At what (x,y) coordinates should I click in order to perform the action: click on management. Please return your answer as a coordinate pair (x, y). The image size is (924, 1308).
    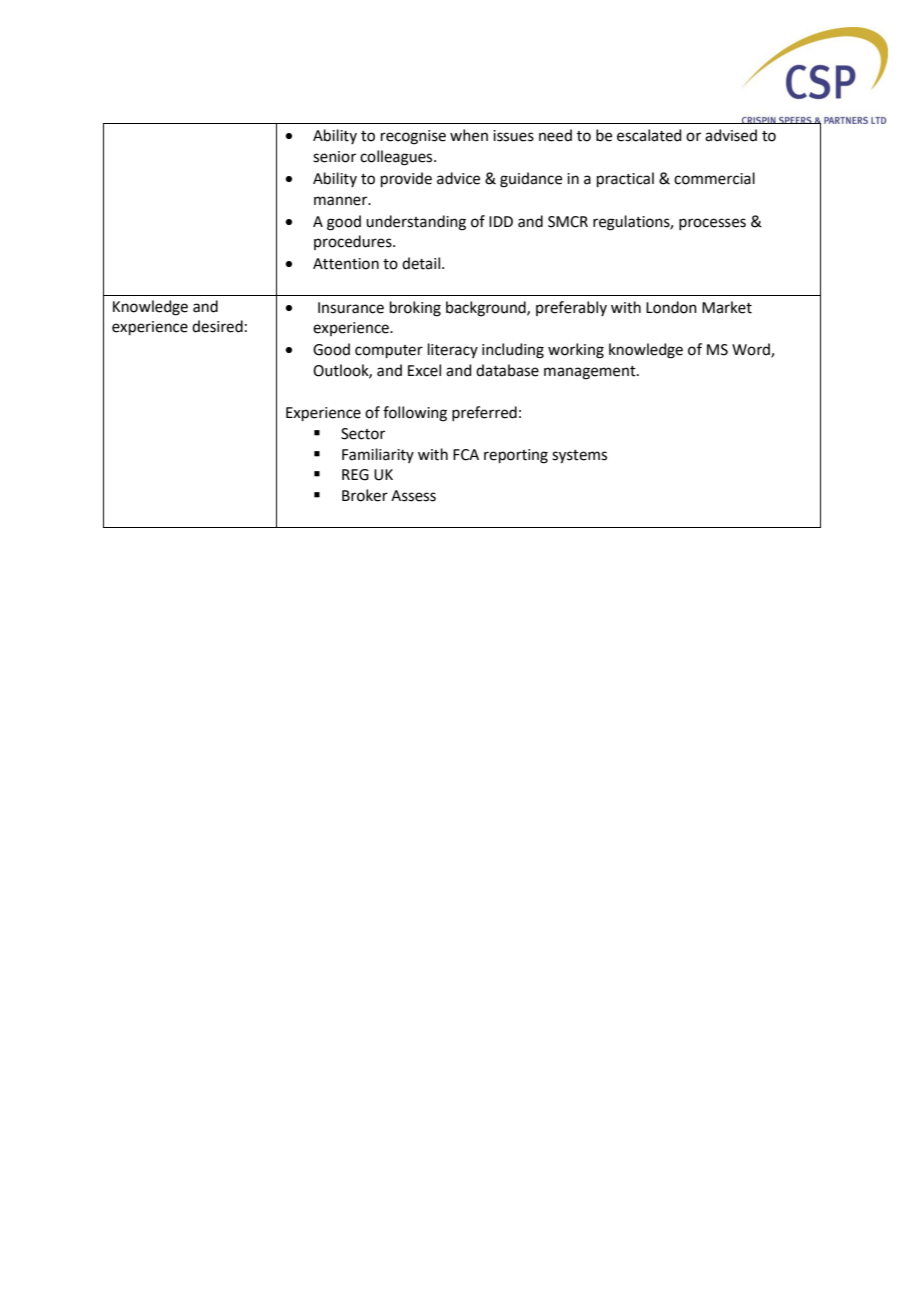
    Looking at the image, I should click on (591, 373).
